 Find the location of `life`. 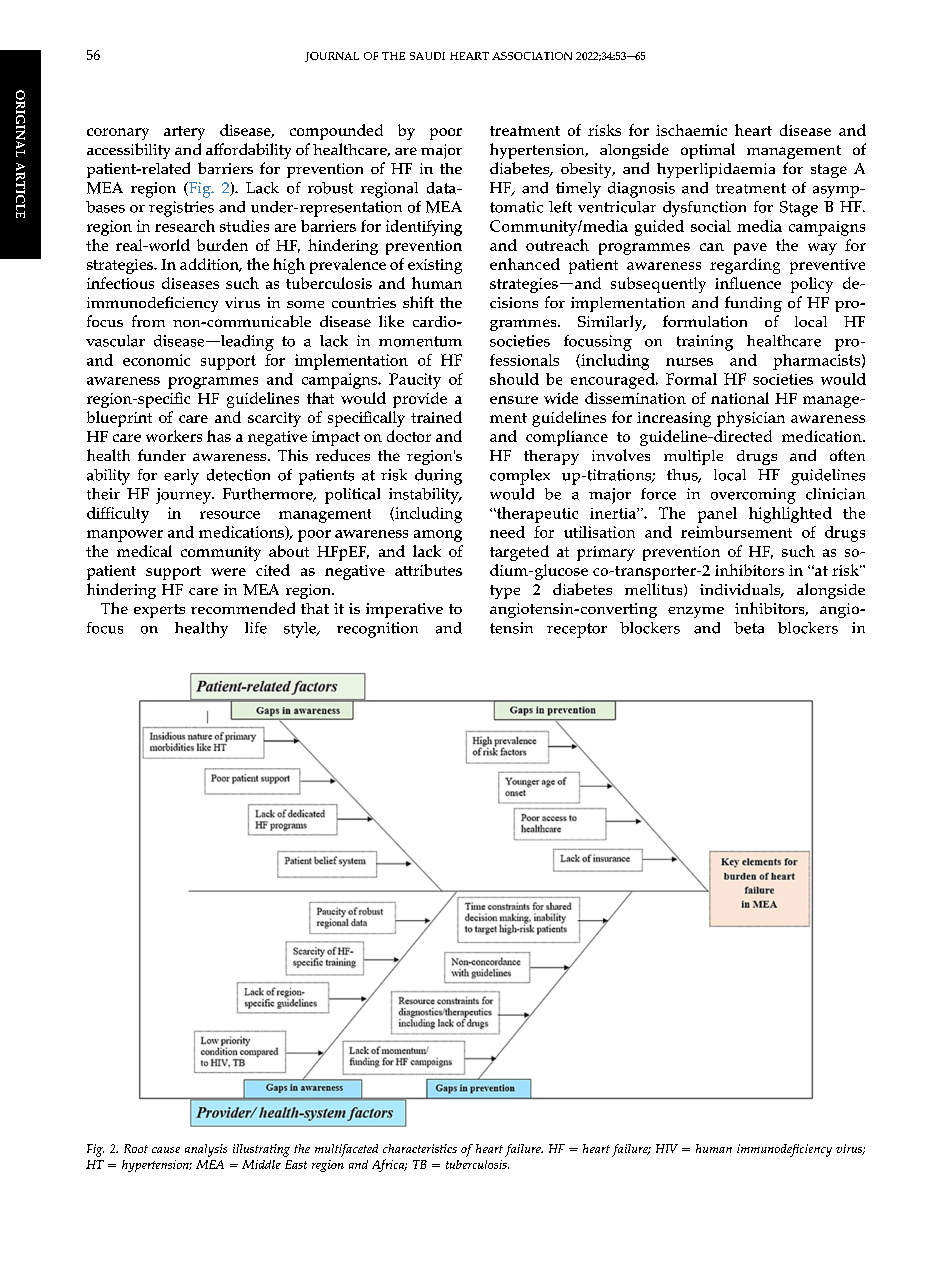

life is located at coordinates (256, 628).
